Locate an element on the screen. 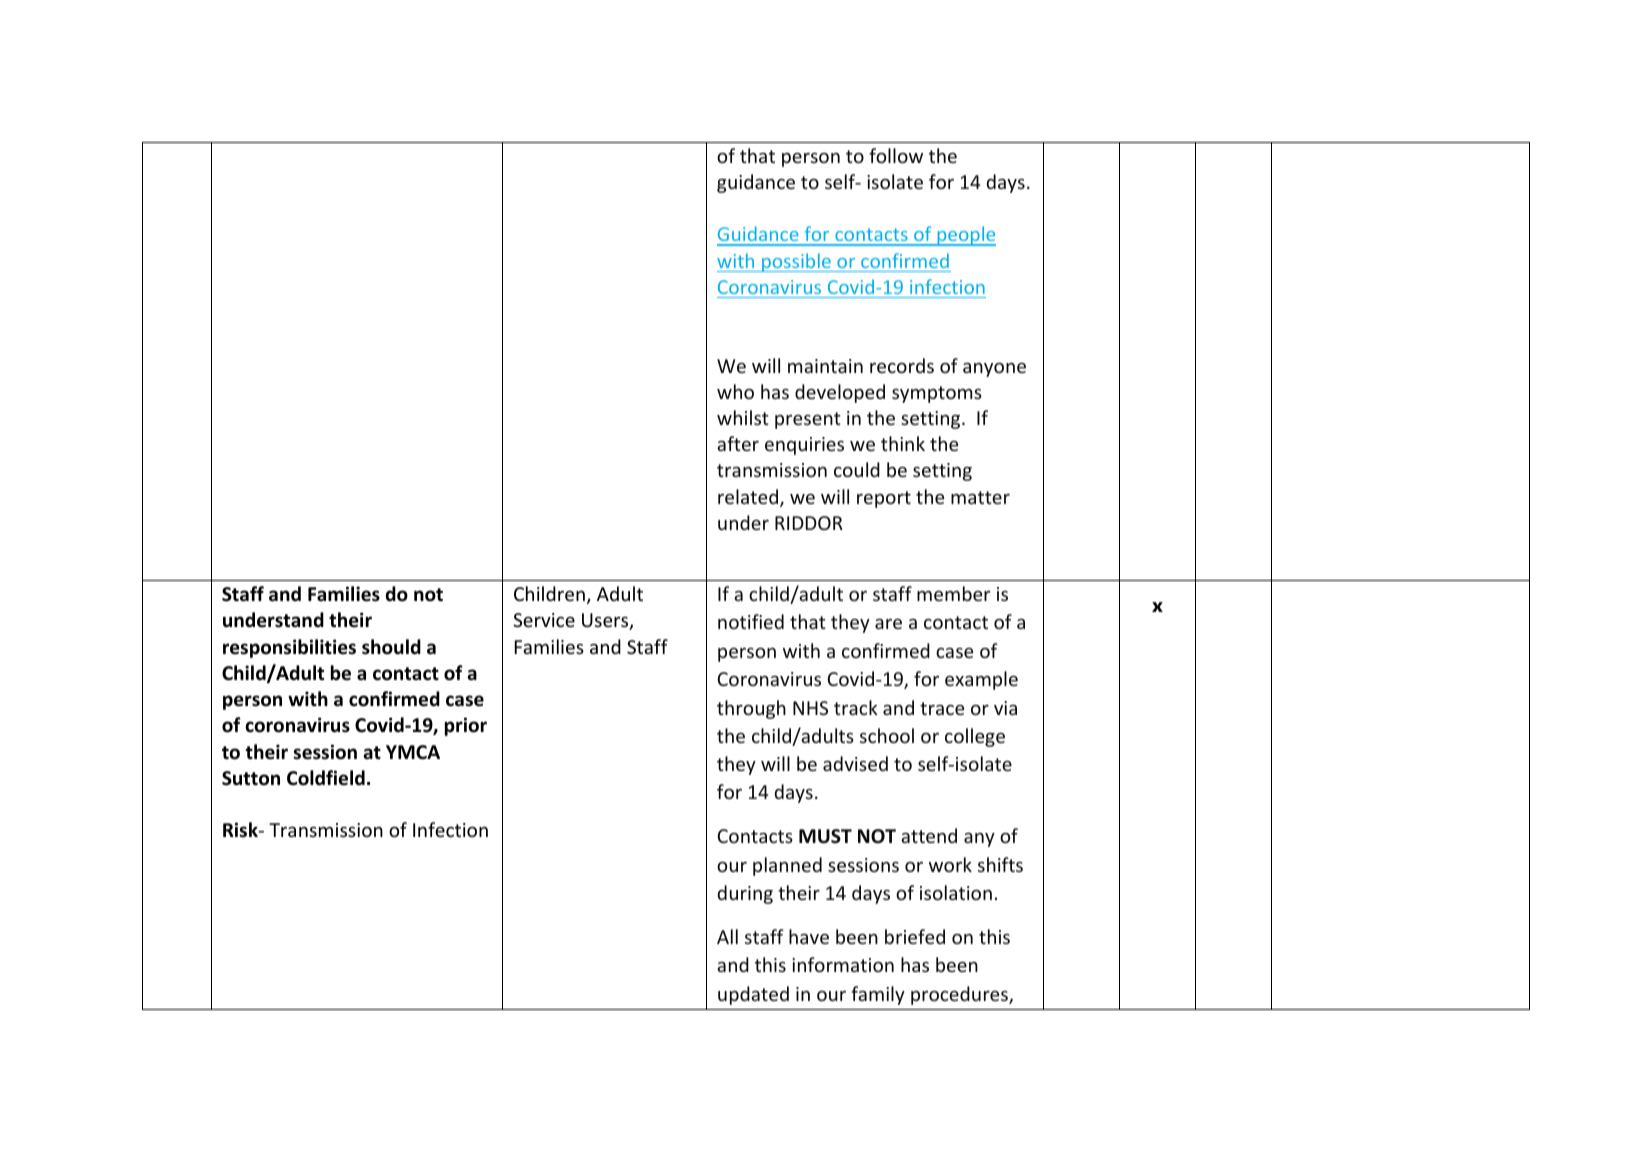 The width and height of the screenshot is (1645, 1163). Service is located at coordinates (544, 620).
